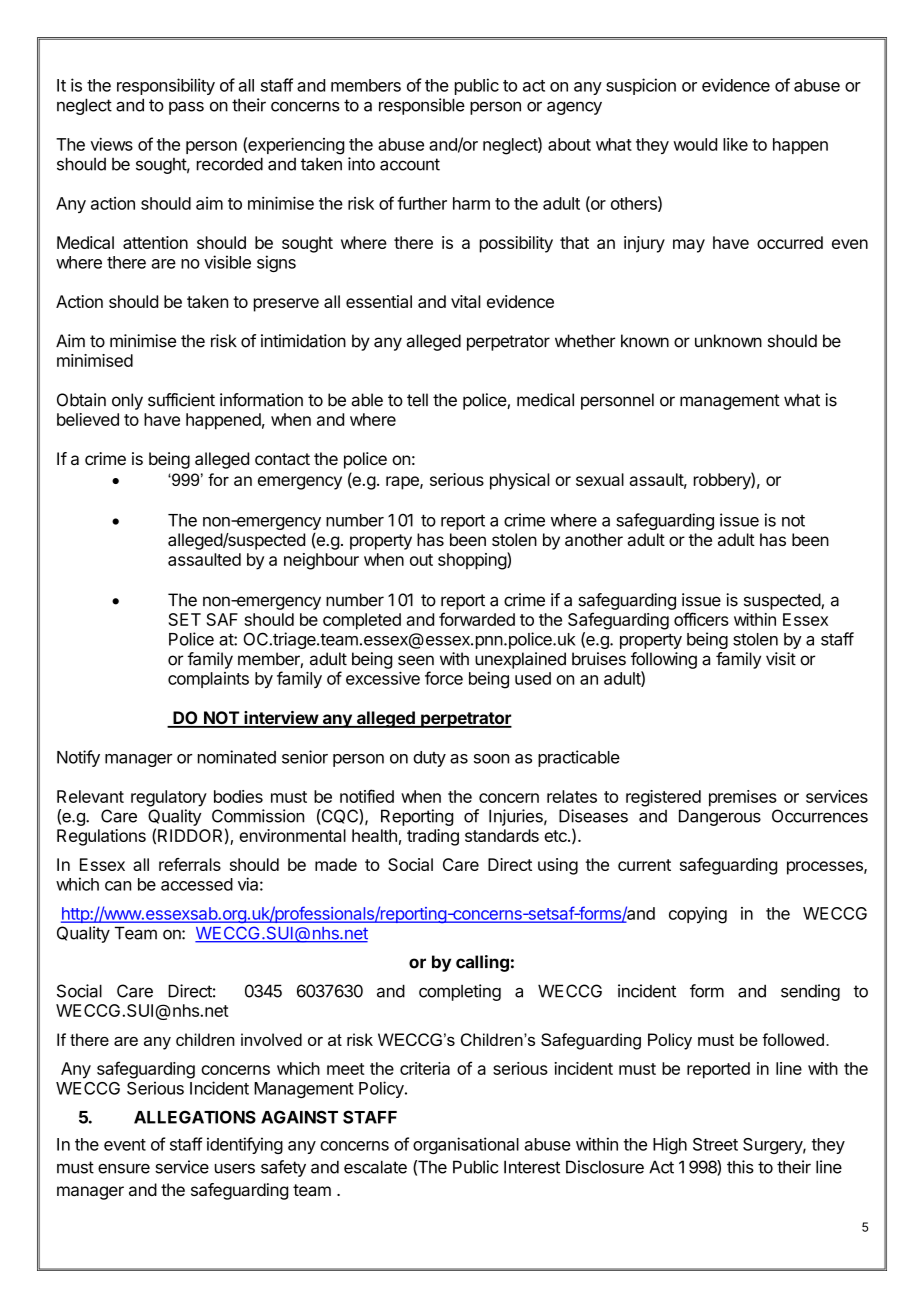  Describe the element at coordinates (698, 915) in the screenshot. I see `copying` at that location.
